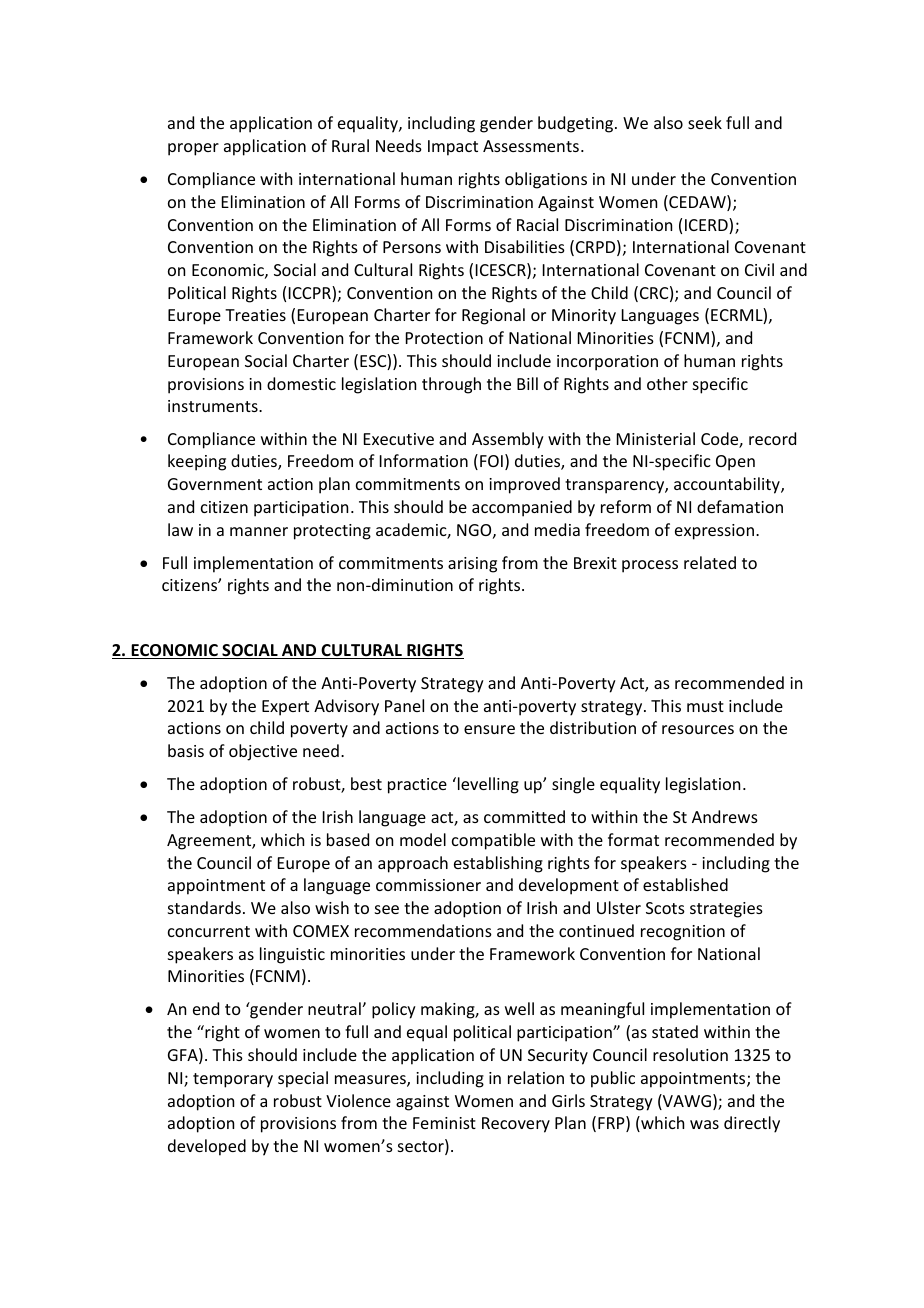 This document has height=1308, width=924. Describe the element at coordinates (472, 565) in the document. I see `arising` at that location.
